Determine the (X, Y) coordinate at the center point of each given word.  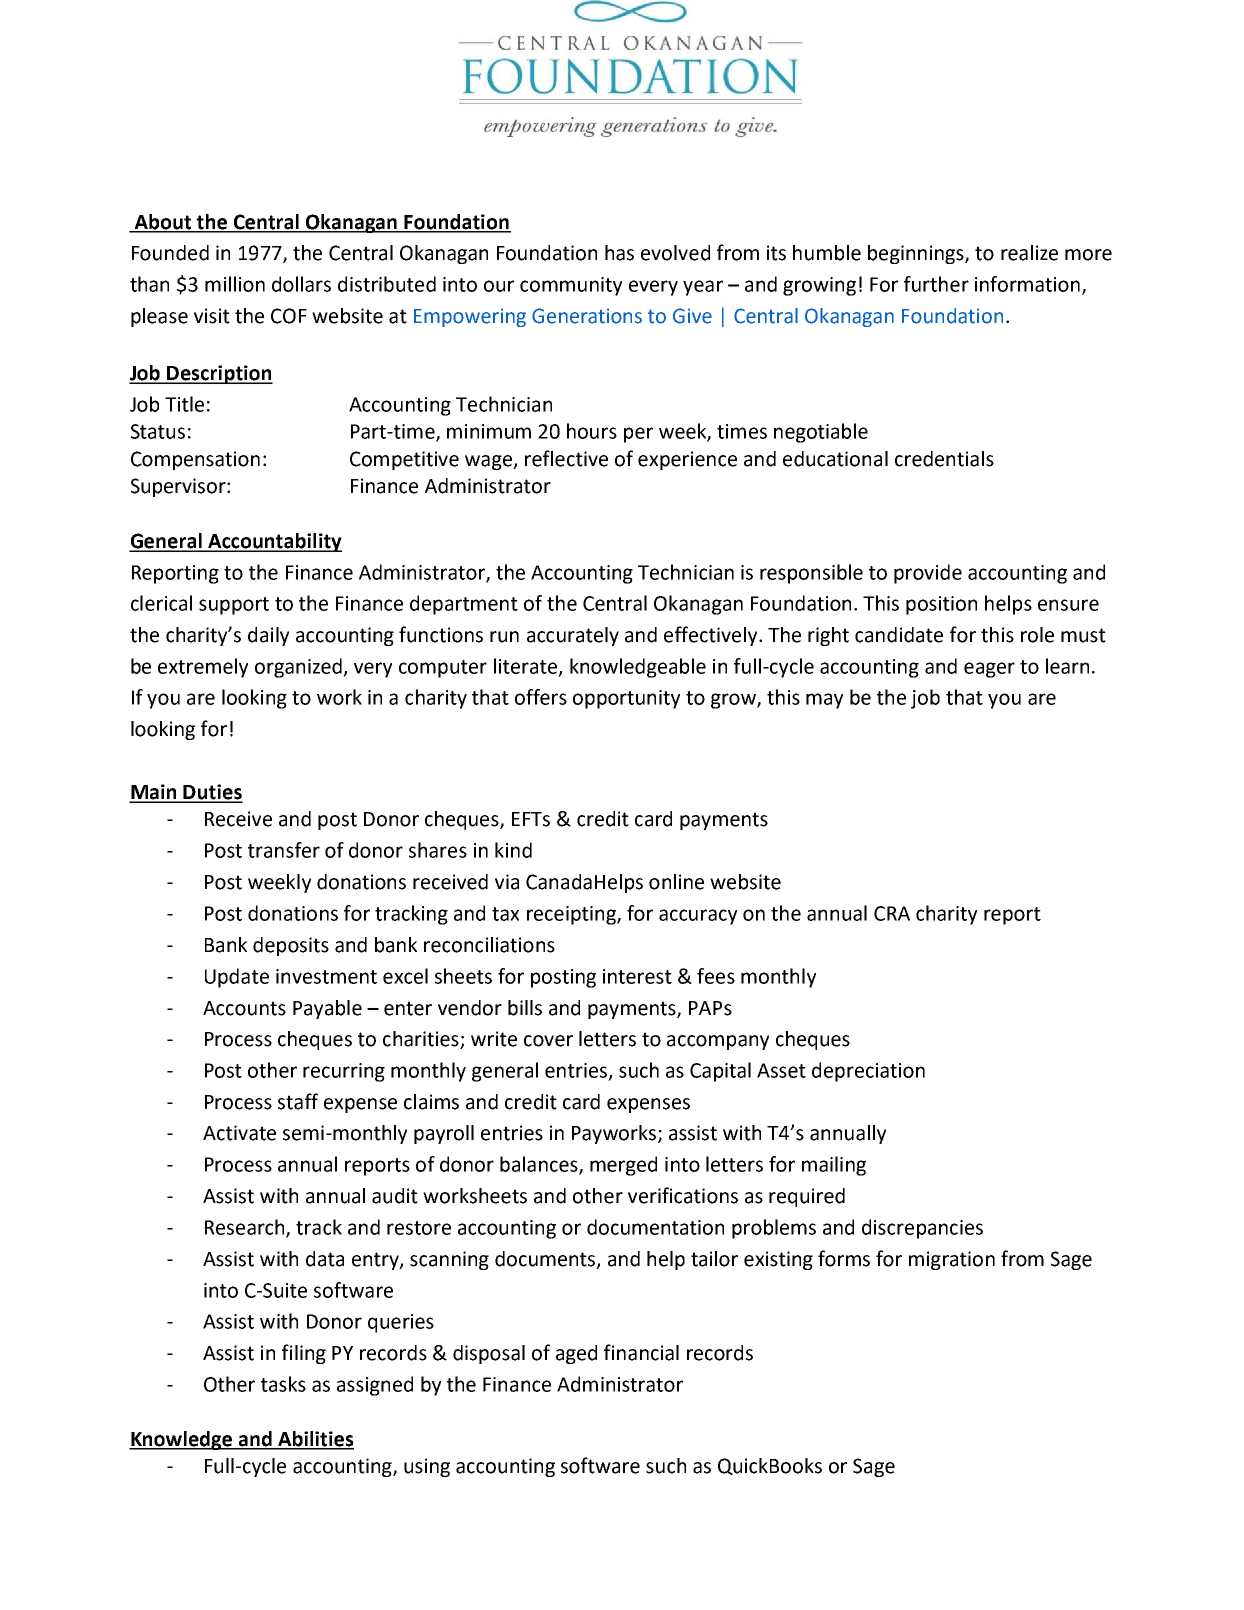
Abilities (315, 1440)
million (235, 284)
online (676, 882)
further (936, 284)
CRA (892, 913)
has (619, 253)
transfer (284, 850)
